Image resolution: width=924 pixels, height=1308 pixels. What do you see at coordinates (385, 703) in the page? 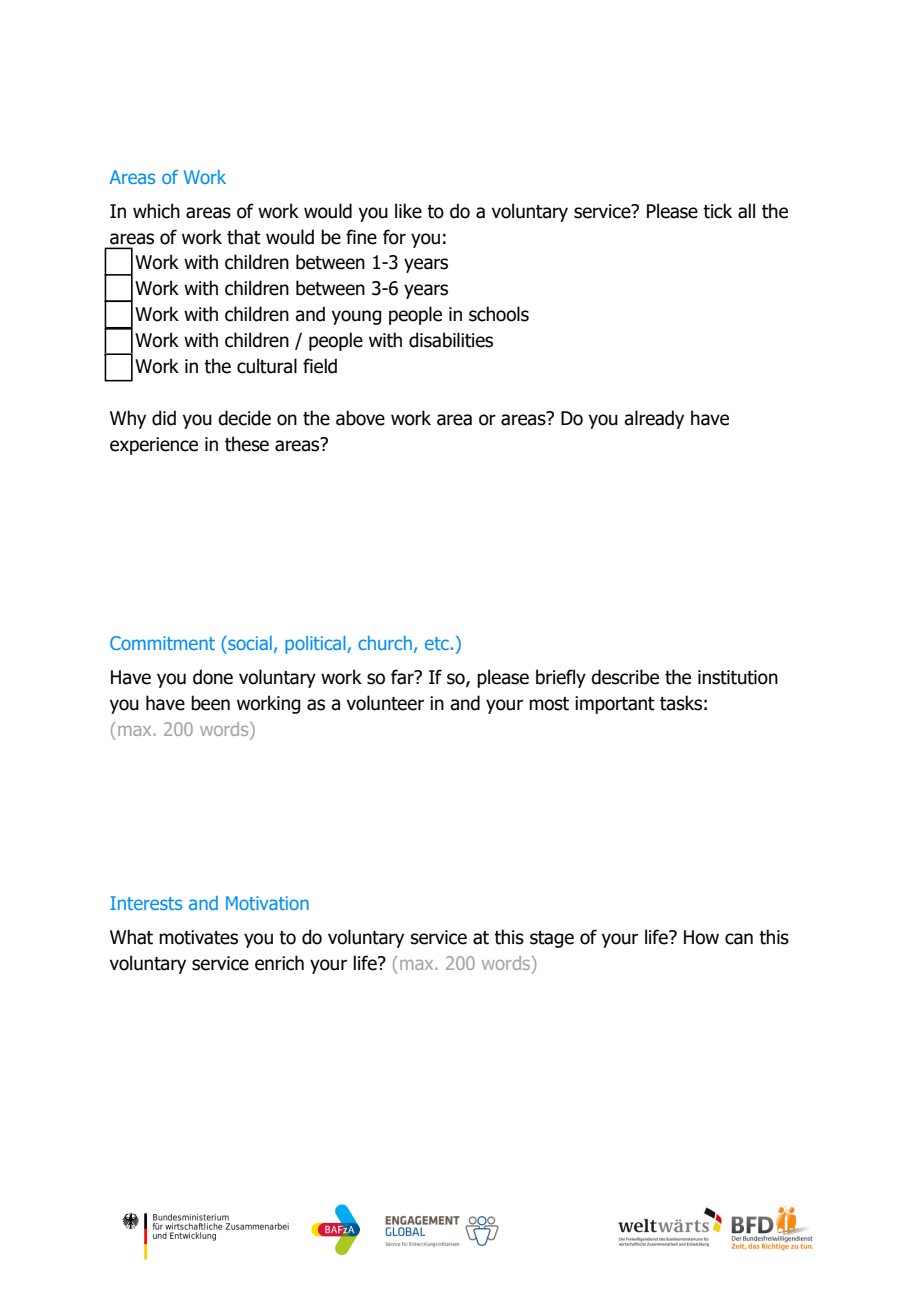
I see `volunteer` at bounding box center [385, 703].
